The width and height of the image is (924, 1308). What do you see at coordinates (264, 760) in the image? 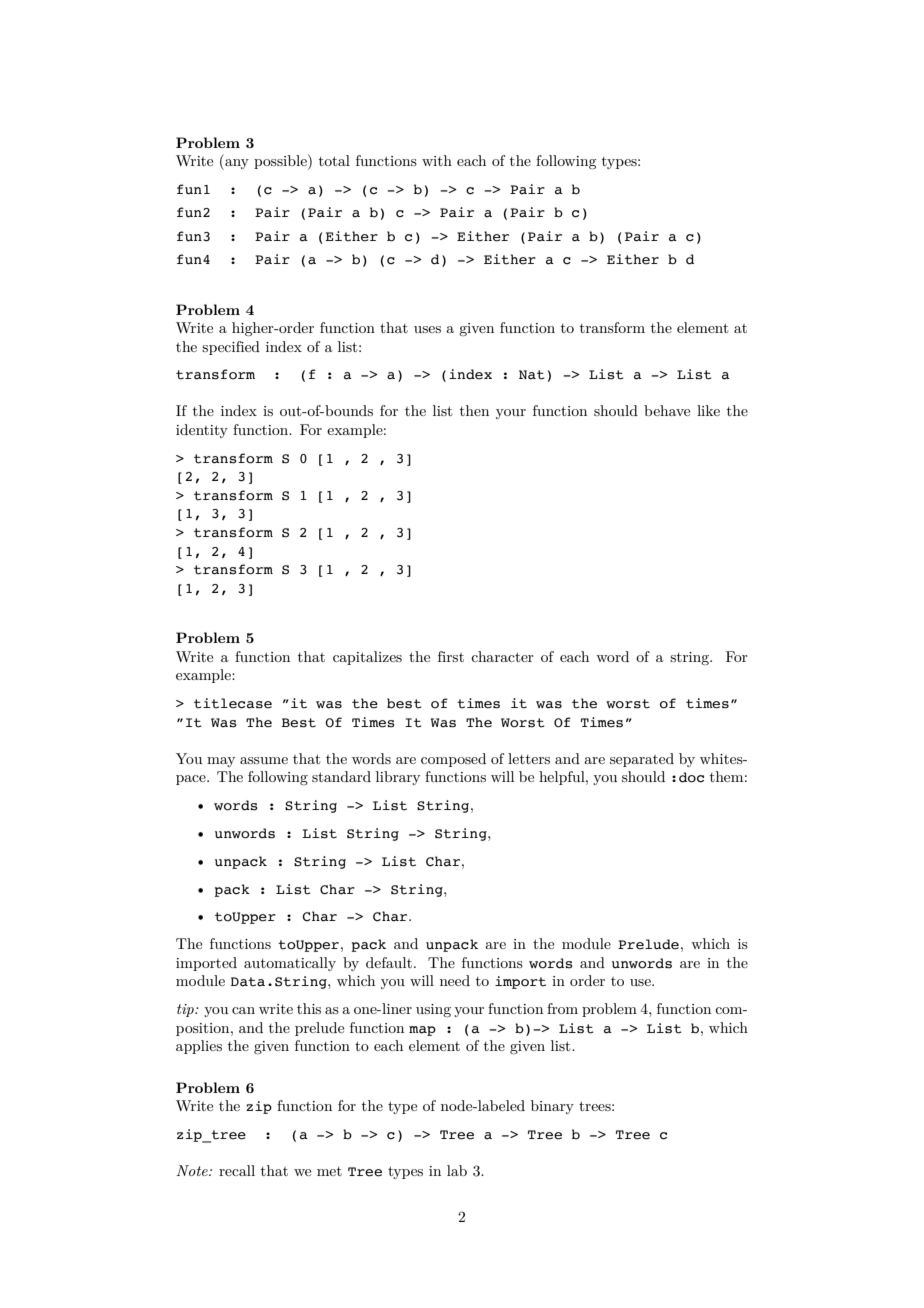
I see `assume` at bounding box center [264, 760].
